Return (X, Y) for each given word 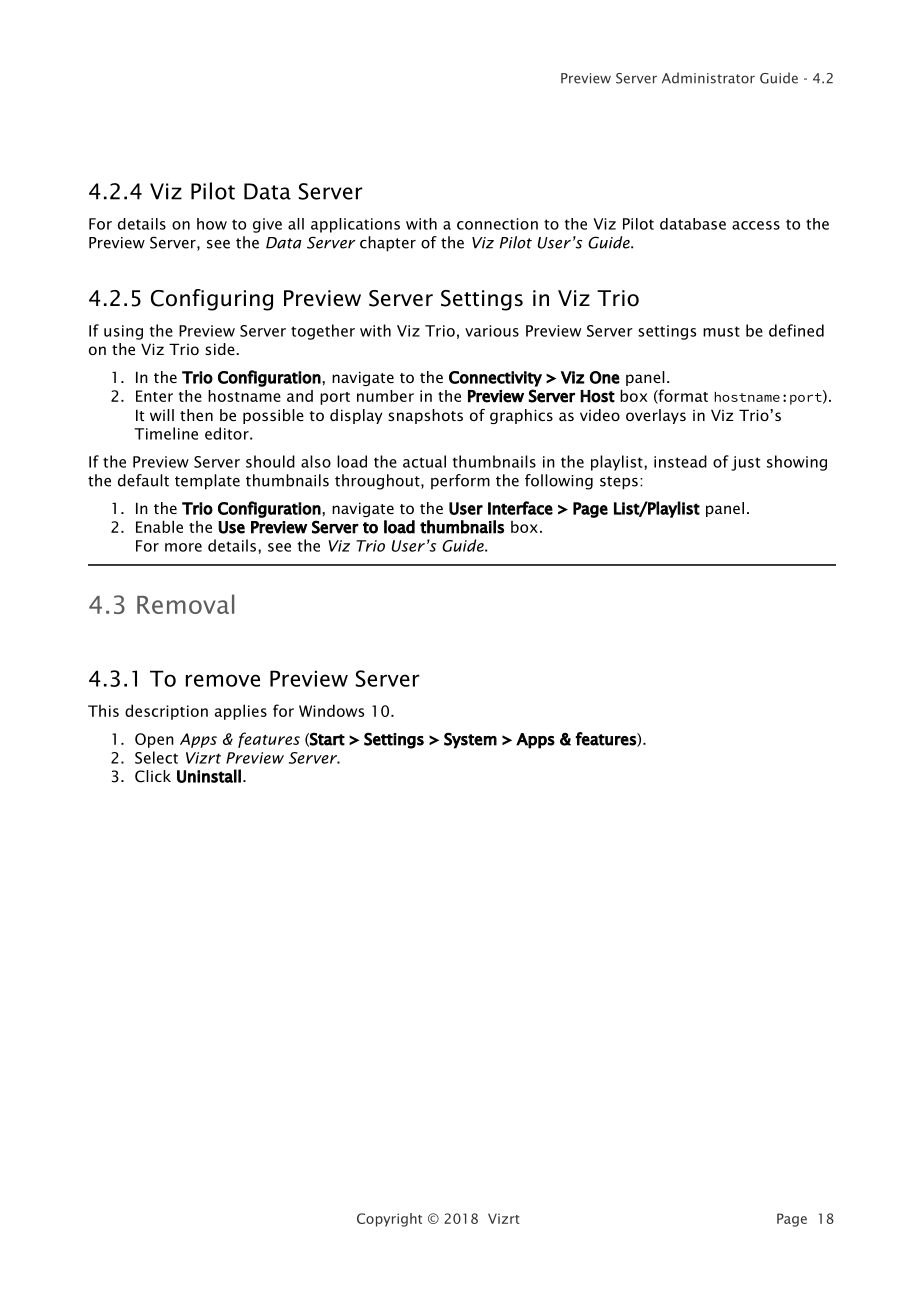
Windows (331, 710)
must (721, 331)
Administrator (708, 78)
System (470, 740)
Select (156, 757)
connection (497, 224)
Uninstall (209, 776)
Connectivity (495, 379)
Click (153, 776)
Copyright (389, 1220)
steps (619, 483)
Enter (154, 396)
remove (223, 680)
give (267, 225)
